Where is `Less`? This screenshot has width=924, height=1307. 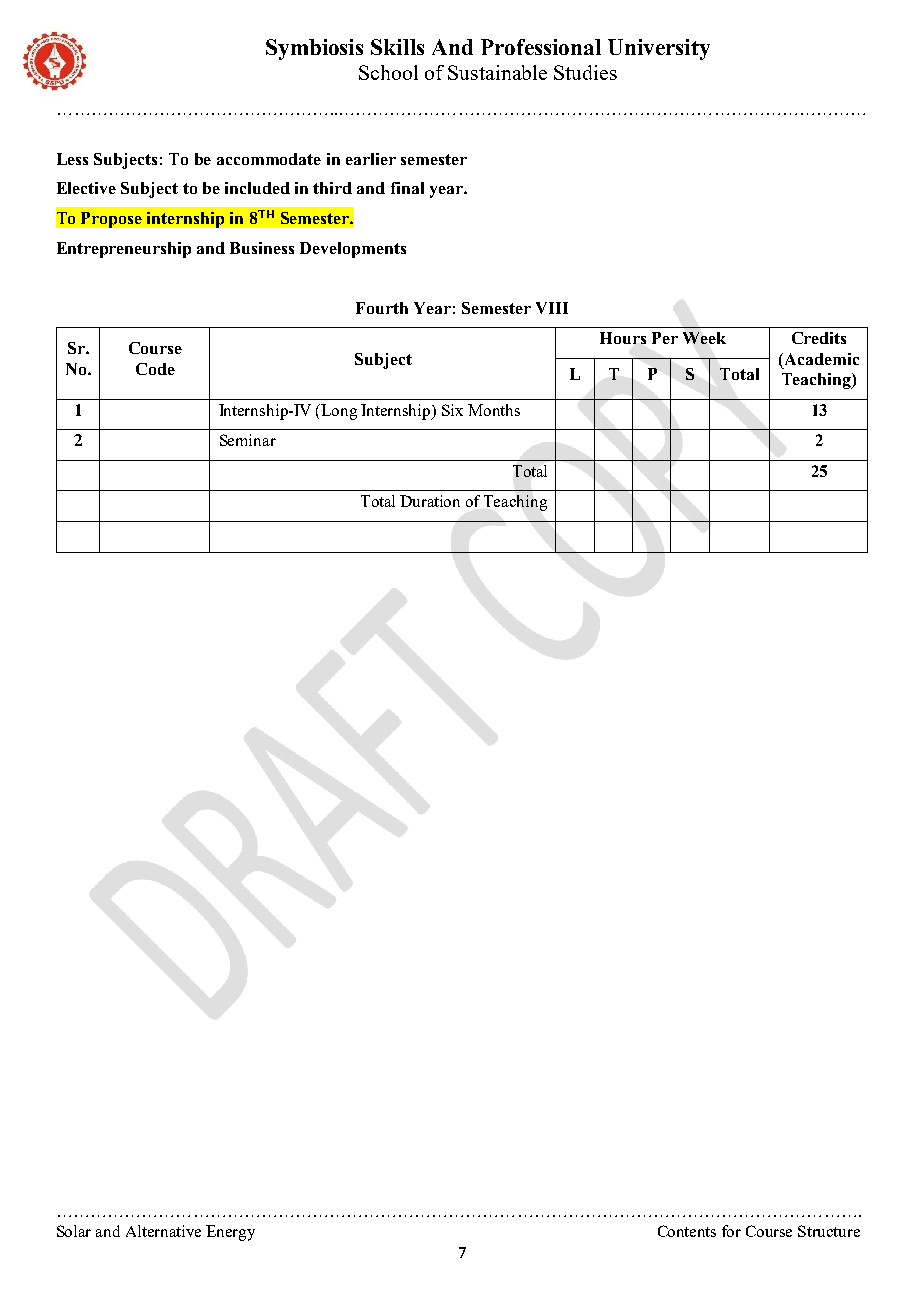 Less is located at coordinates (72, 159).
